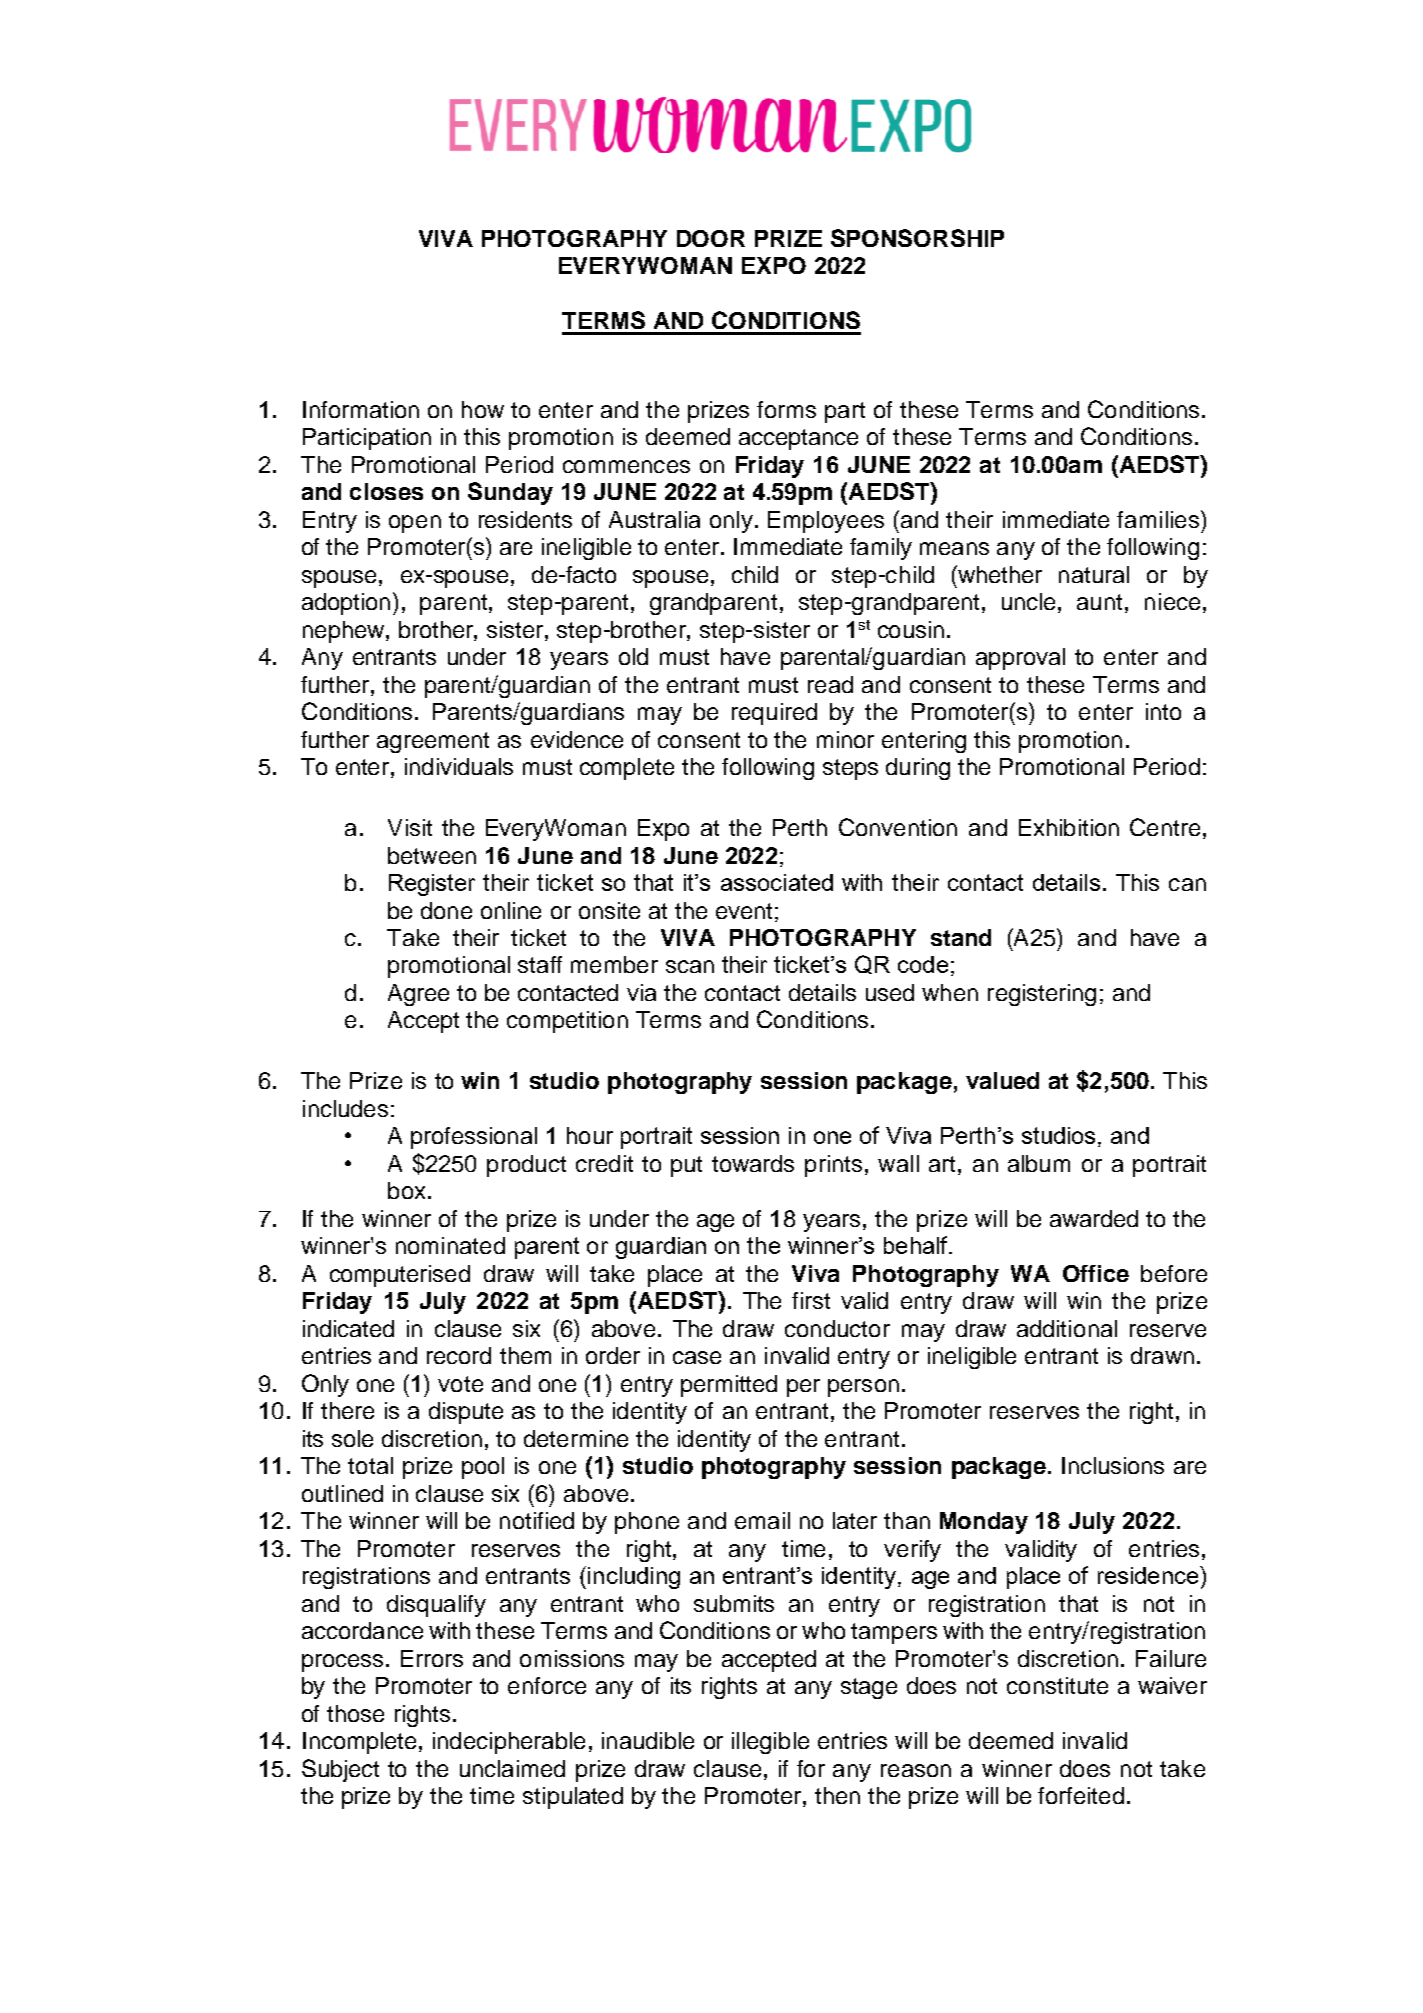 The width and height of the document is (1423, 2013). Describe the element at coordinates (711, 238) in the document. I see `DOOR` at that location.
